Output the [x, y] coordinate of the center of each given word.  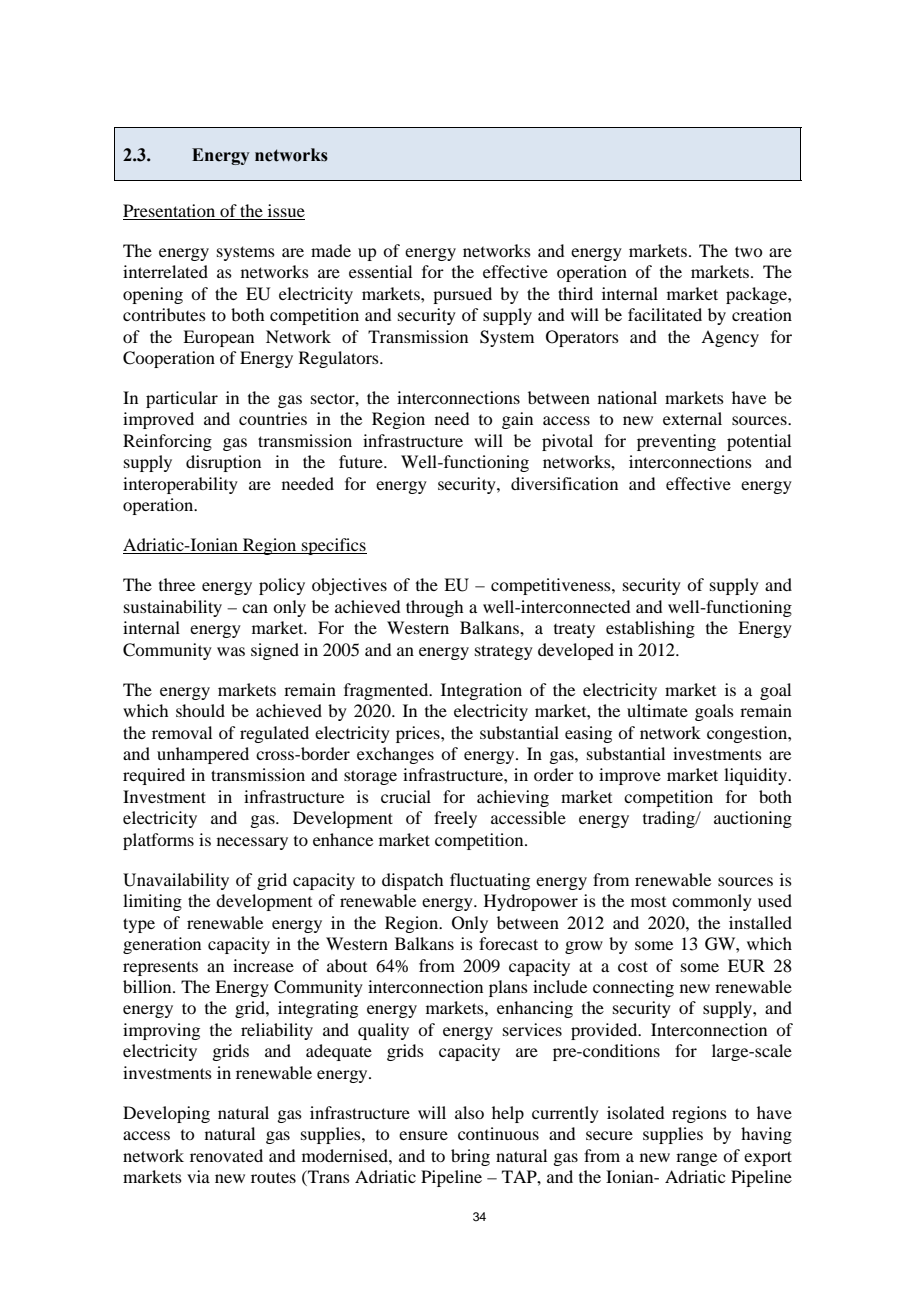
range [696, 1159]
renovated [226, 1155]
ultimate [657, 710]
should [200, 710]
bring [470, 1157]
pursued [462, 295]
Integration [481, 691]
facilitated [665, 314]
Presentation [169, 210]
